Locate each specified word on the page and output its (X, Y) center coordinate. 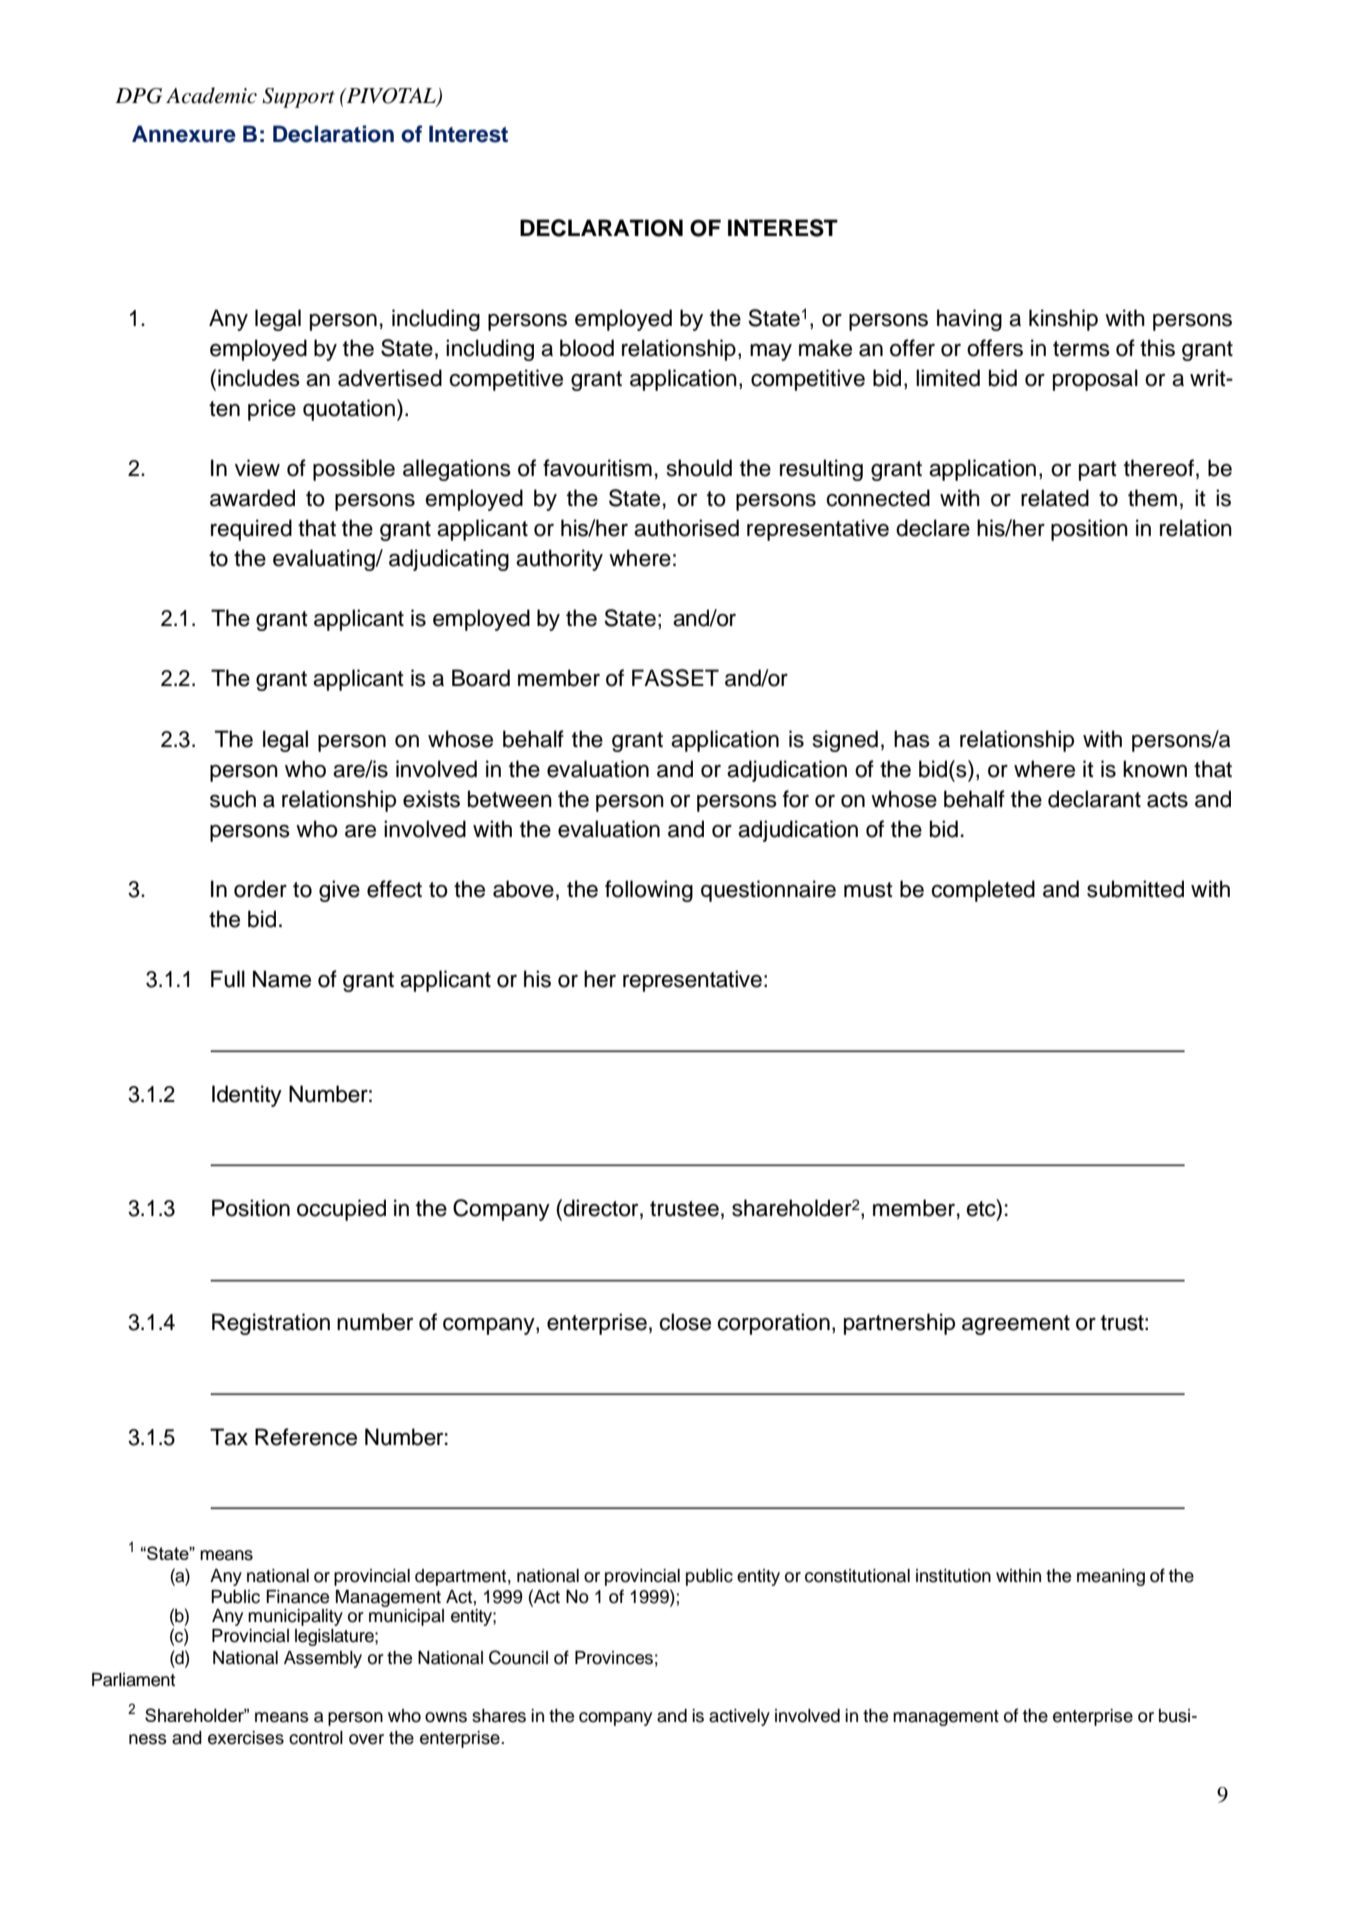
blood (587, 348)
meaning (1111, 1577)
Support (298, 98)
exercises (246, 1738)
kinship (1063, 320)
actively (739, 1717)
